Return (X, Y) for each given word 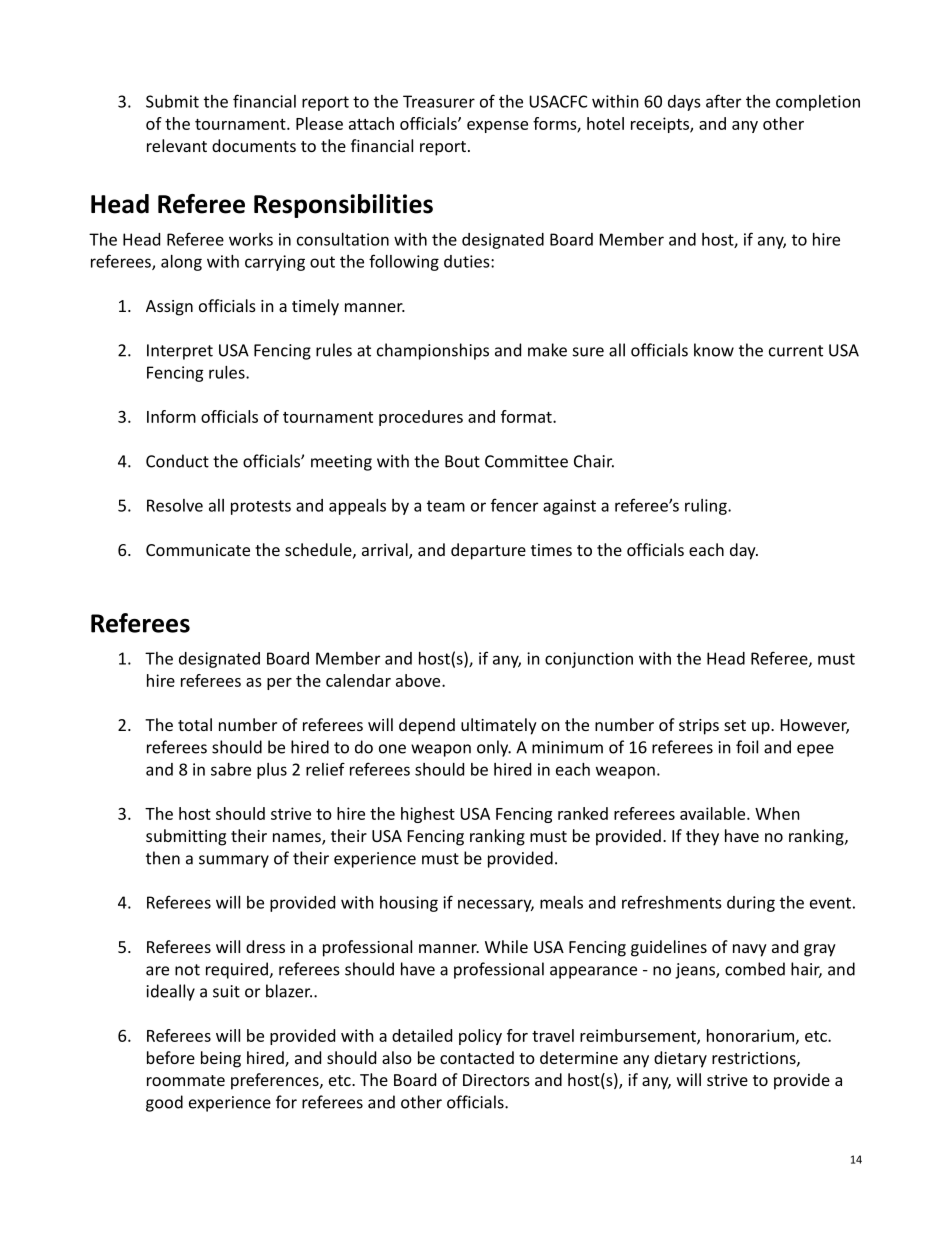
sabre (231, 769)
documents (254, 145)
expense (497, 127)
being (221, 1059)
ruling (707, 507)
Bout (462, 461)
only (494, 748)
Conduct (177, 461)
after (723, 101)
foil (747, 747)
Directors (496, 1080)
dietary (680, 1059)
